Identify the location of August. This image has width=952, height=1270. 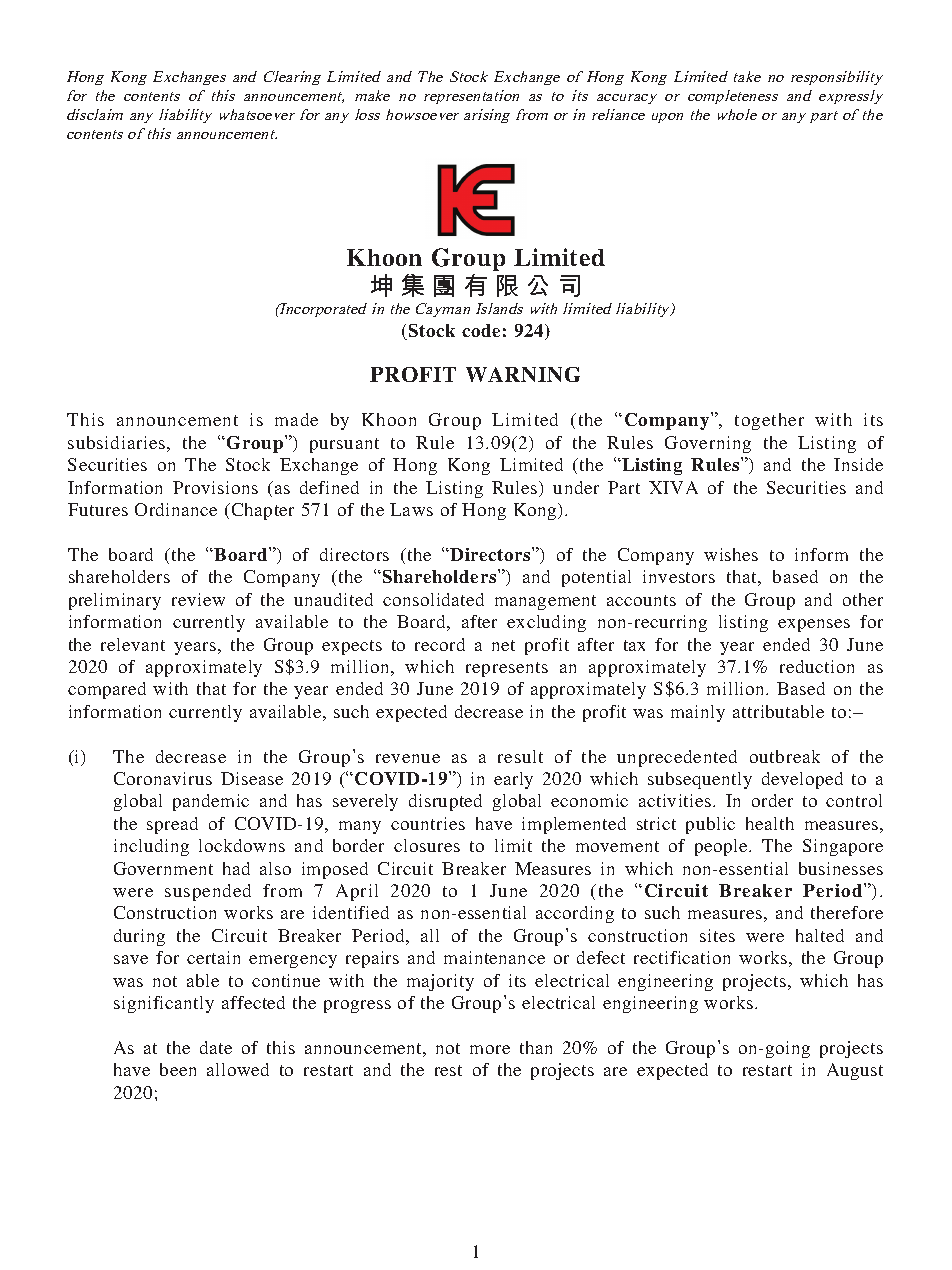
(855, 1071).
